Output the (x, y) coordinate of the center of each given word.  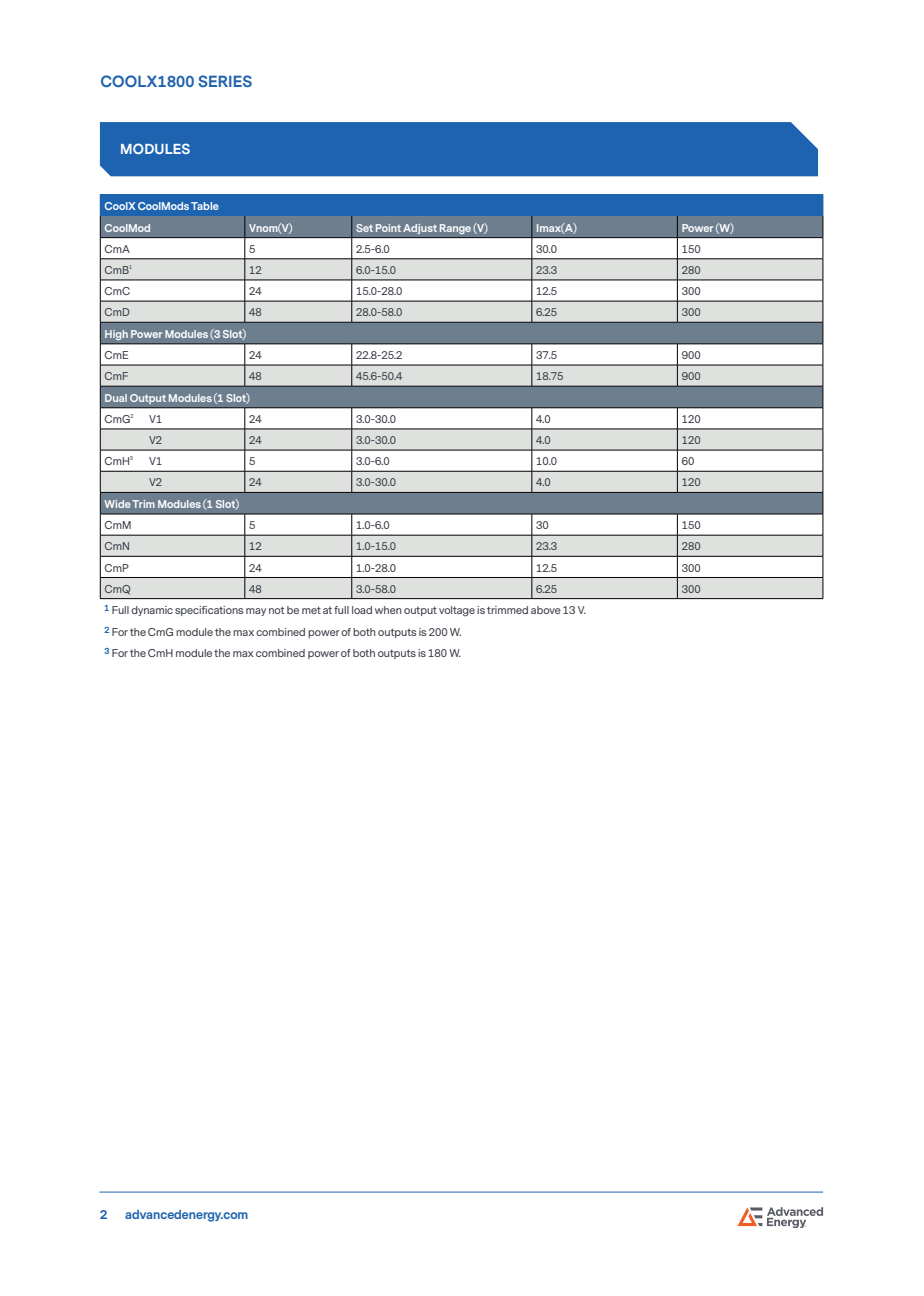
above (546, 610)
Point (388, 228)
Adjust (420, 229)
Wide (117, 504)
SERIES (225, 81)
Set (364, 228)
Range (455, 229)
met (311, 610)
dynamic (152, 611)
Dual (116, 398)
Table (205, 206)
